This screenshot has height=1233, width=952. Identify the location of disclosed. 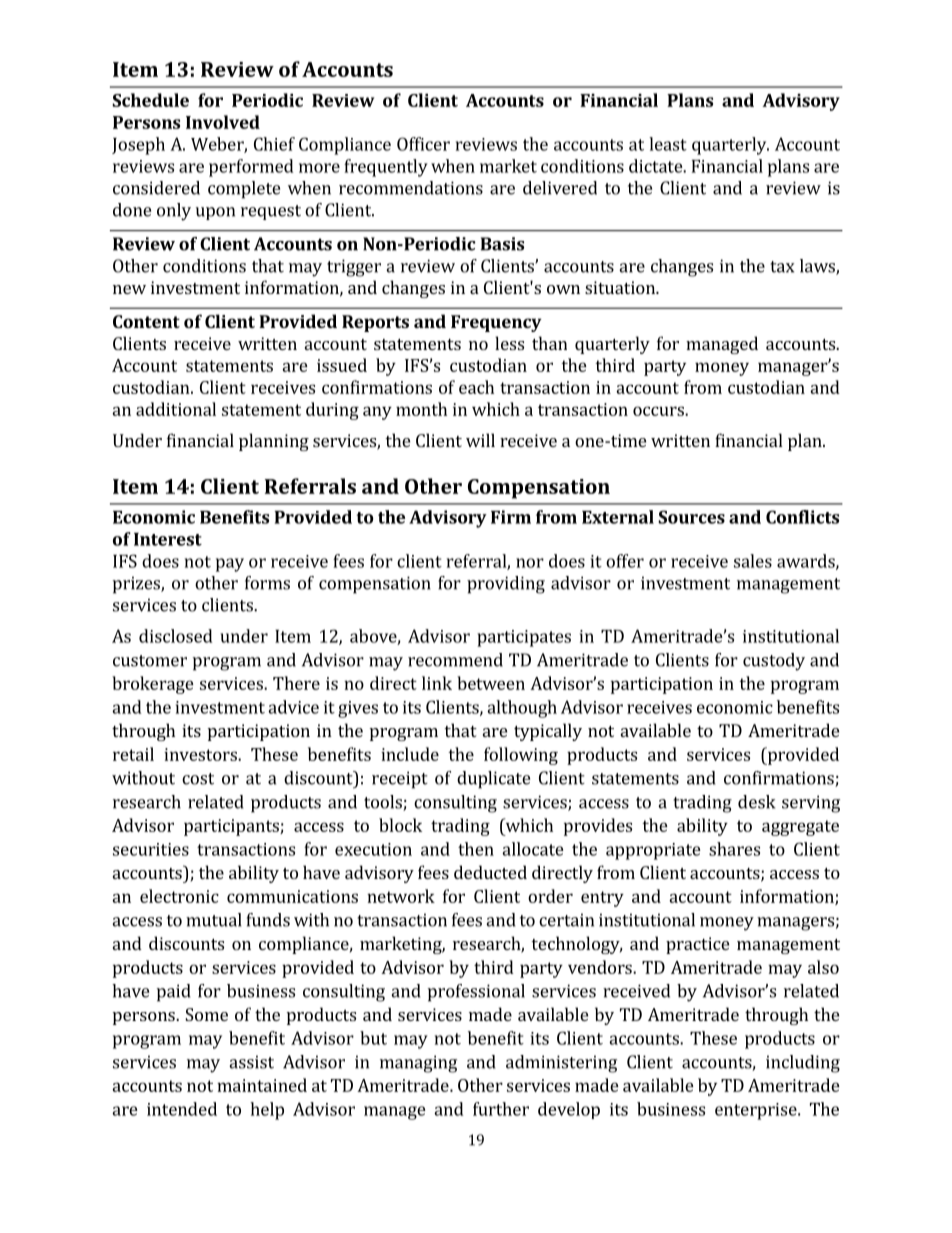
(176, 636).
